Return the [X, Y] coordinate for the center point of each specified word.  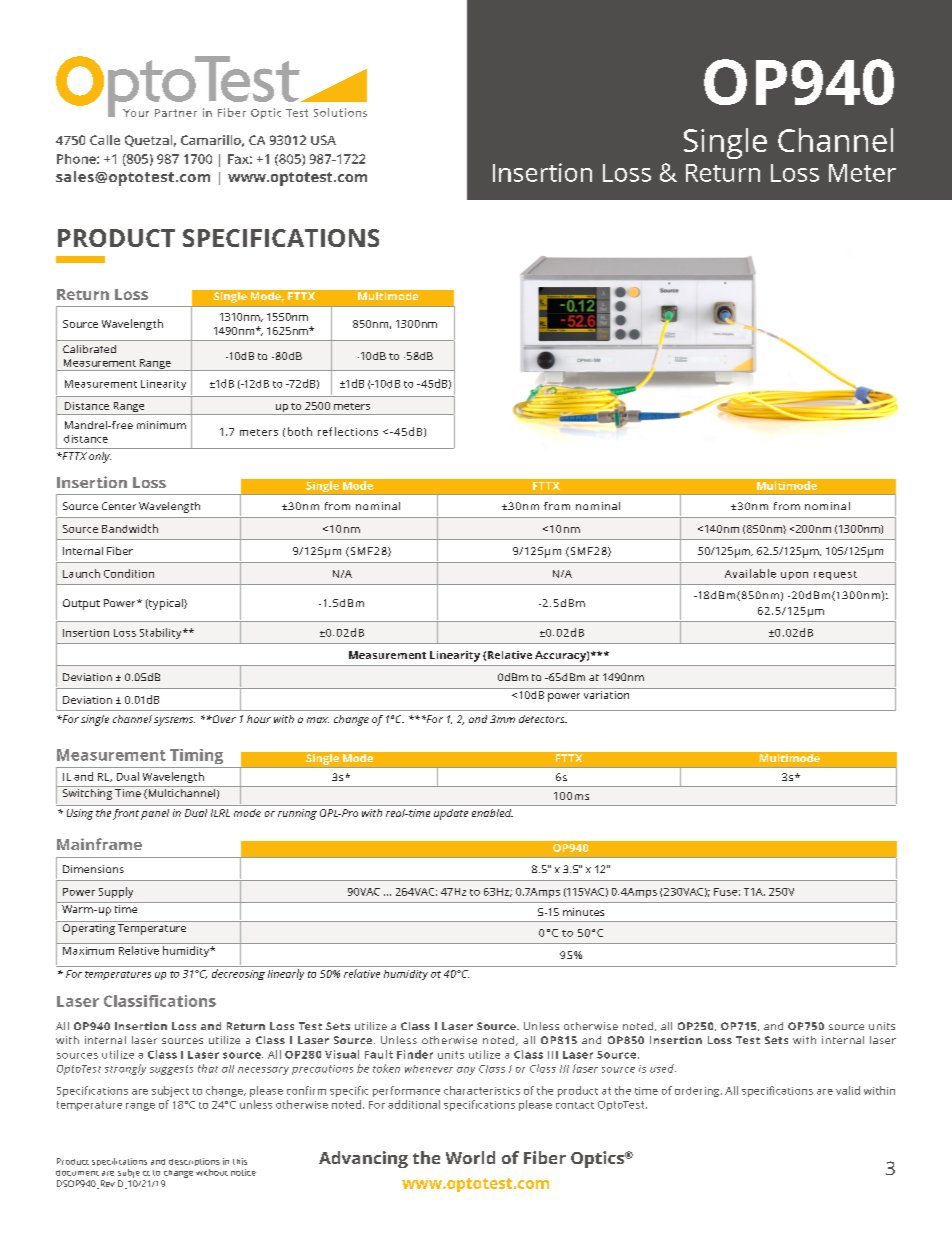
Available [750, 573]
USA [323, 140]
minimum [161, 425]
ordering [698, 1092]
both [300, 431]
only [100, 457]
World [470, 1157]
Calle [105, 140]
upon [794, 576]
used [663, 1068]
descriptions [194, 1162]
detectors [543, 719]
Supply [116, 892]
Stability [162, 633]
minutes [583, 912]
